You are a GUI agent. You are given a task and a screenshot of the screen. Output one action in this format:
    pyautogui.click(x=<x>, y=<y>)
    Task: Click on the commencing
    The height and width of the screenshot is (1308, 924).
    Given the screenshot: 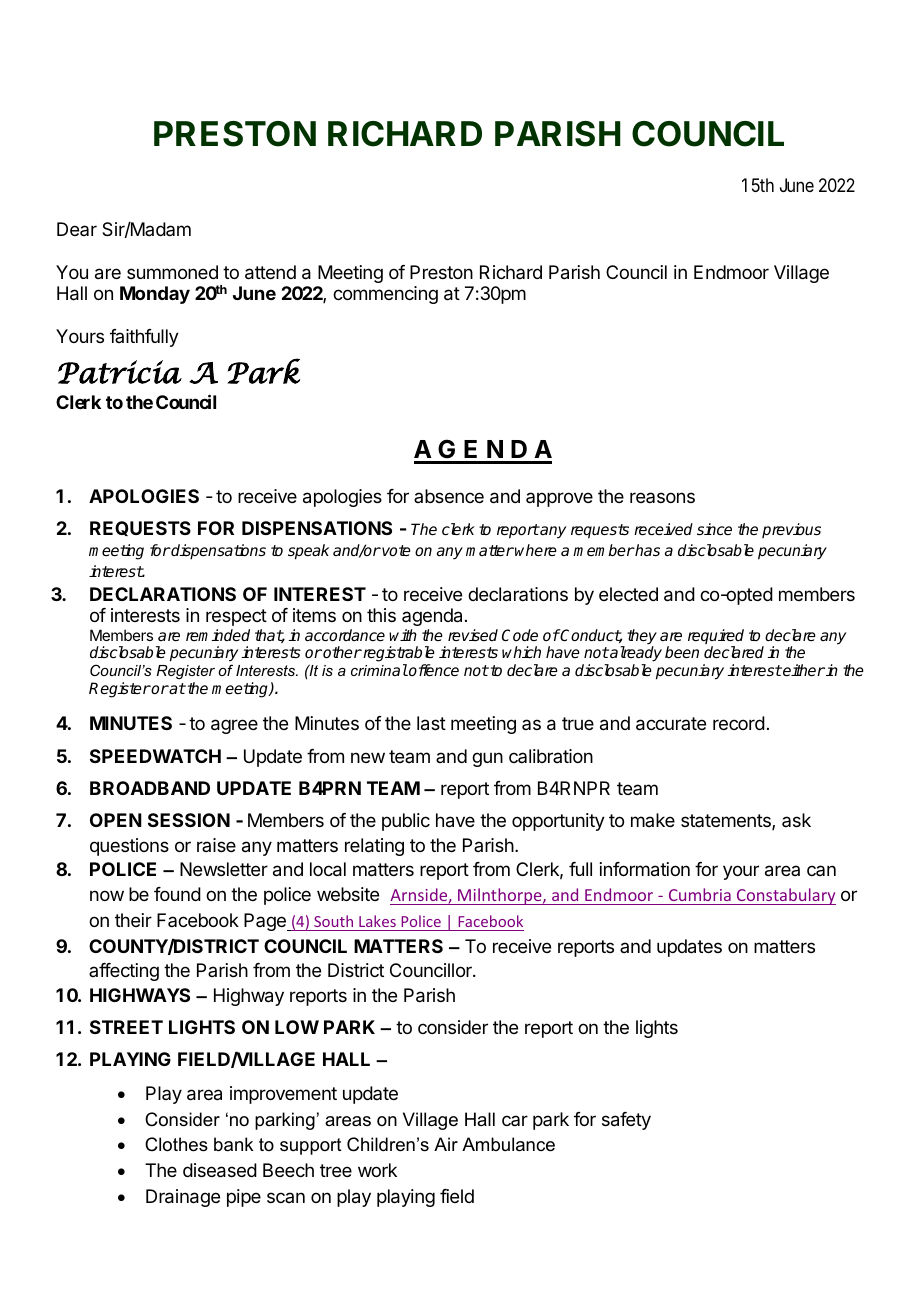 What is the action you would take?
    pyautogui.click(x=385, y=295)
